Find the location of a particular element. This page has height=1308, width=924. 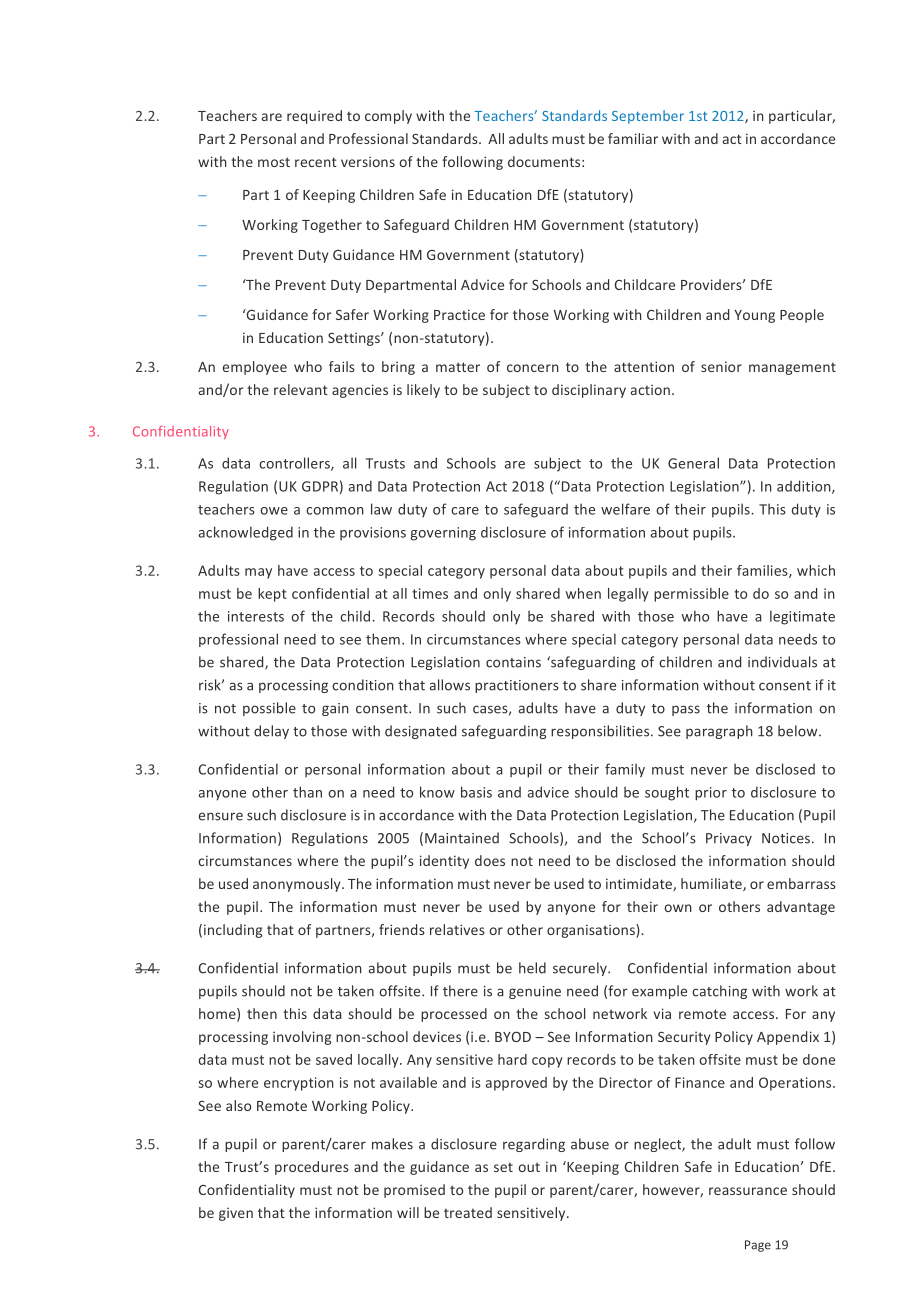

individuals is located at coordinates (782, 662).
